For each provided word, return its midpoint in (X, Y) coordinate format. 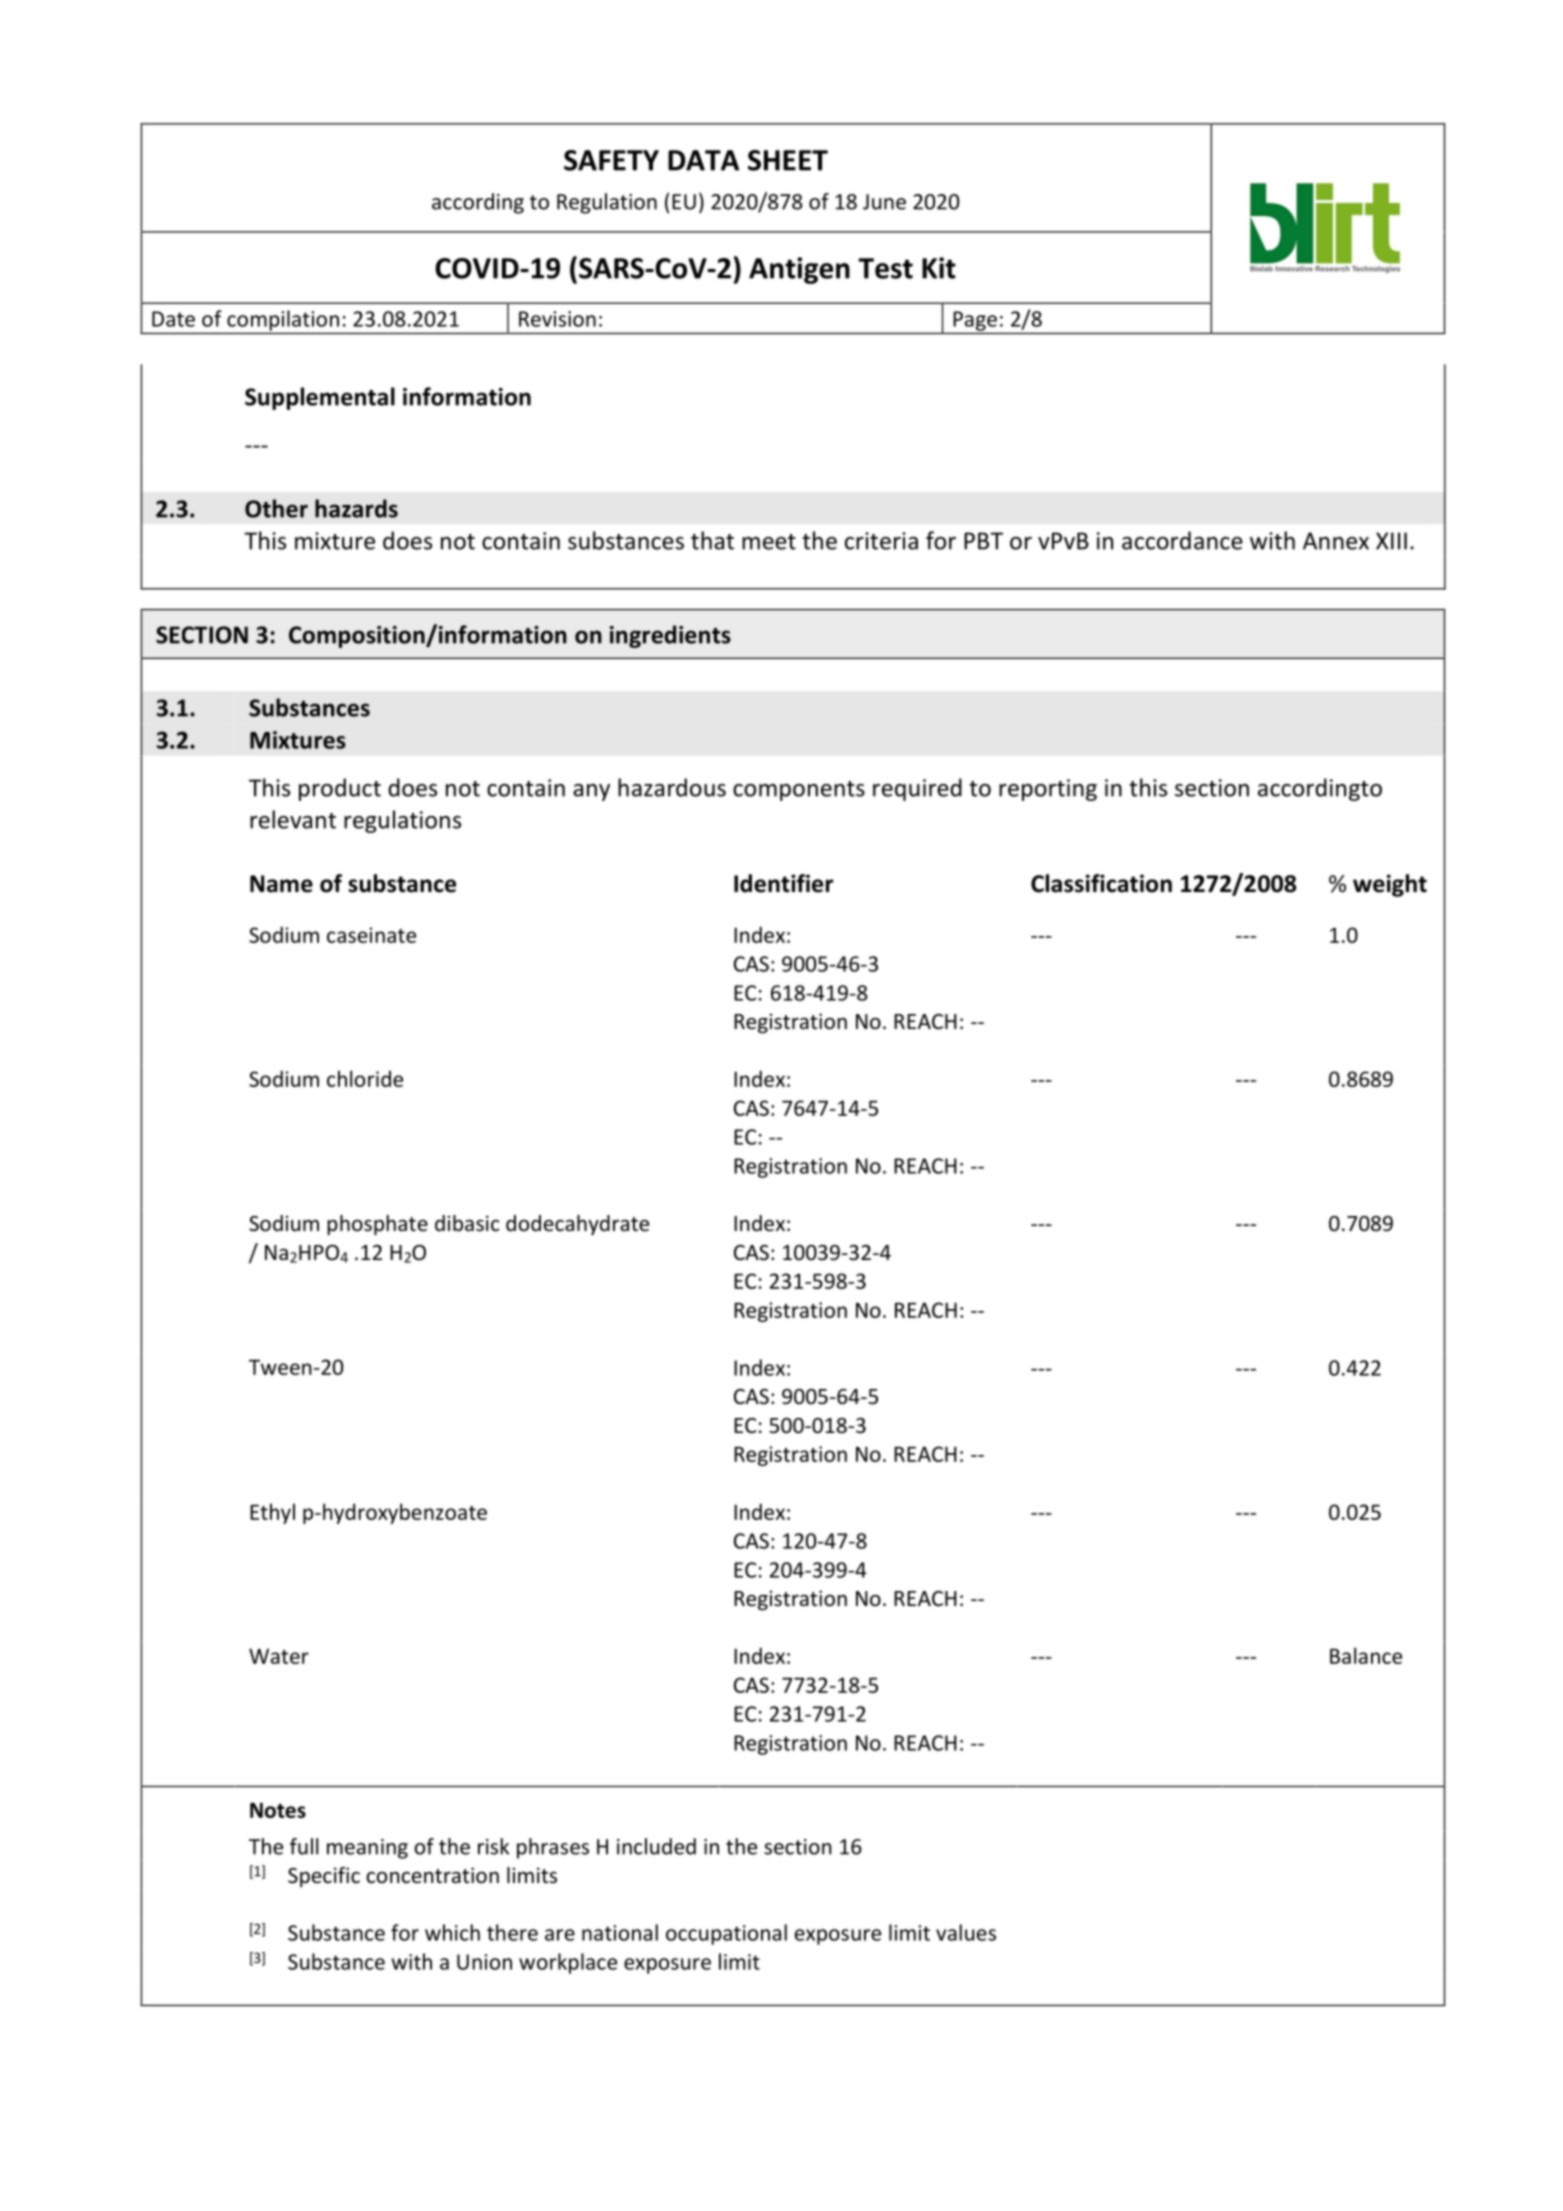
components (799, 791)
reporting (1048, 790)
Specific (324, 1877)
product (340, 789)
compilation (283, 320)
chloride (365, 1078)
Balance (1366, 1655)
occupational (726, 1934)
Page (975, 321)
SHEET (788, 160)
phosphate (377, 1225)
